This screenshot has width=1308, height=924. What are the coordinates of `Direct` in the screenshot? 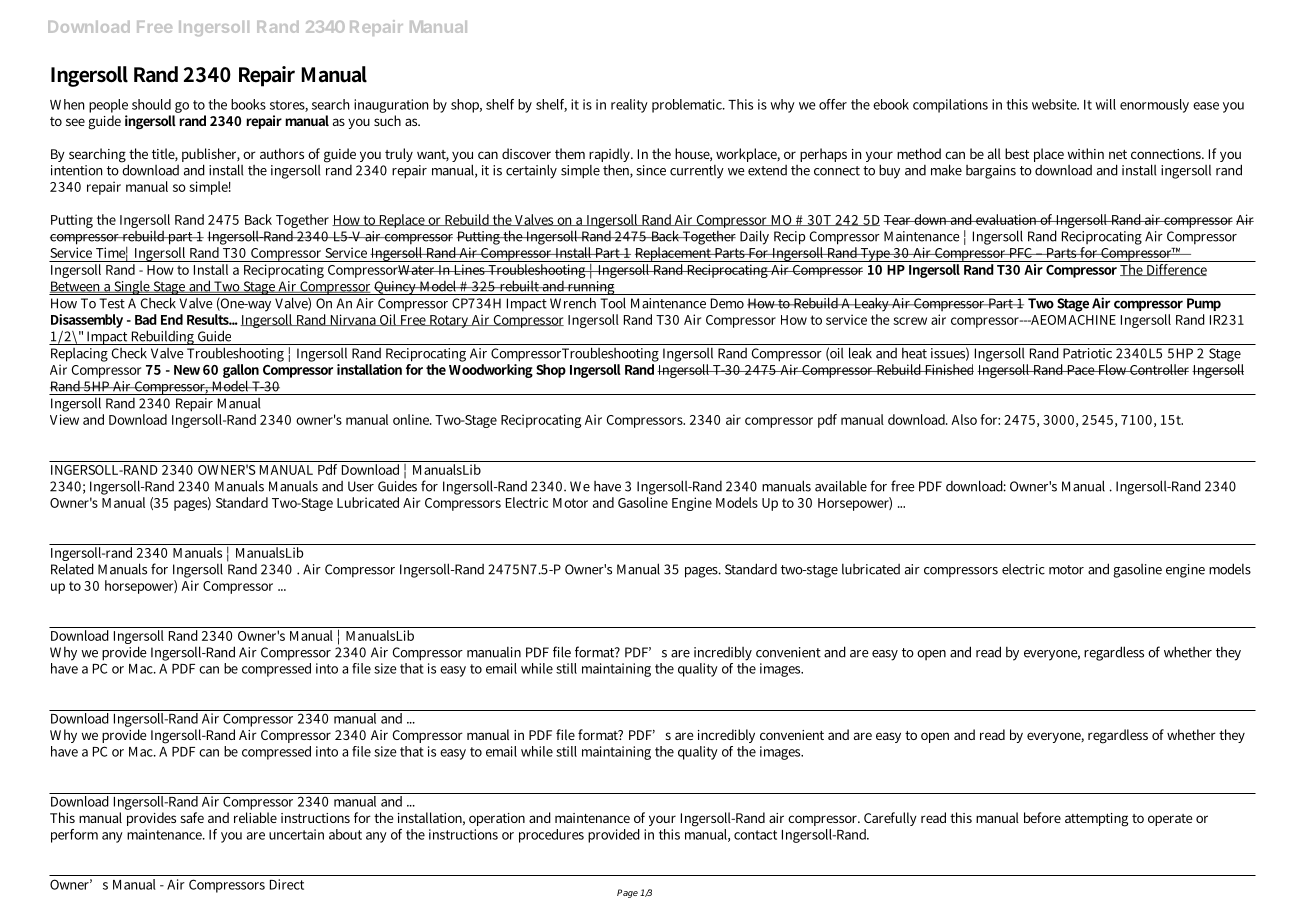 It's located at (287, 884).
